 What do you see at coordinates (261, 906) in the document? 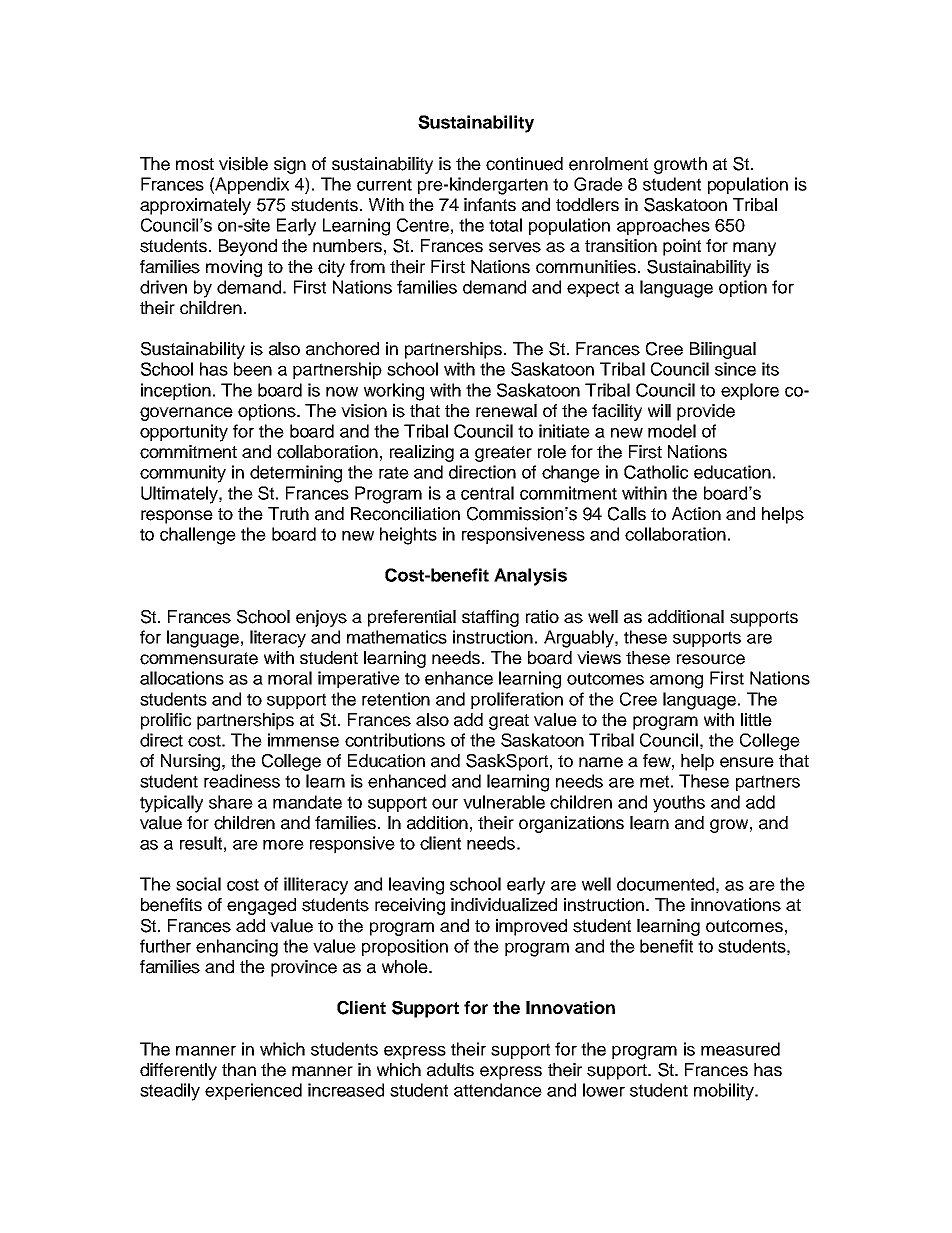
I see `engaged` at bounding box center [261, 906].
